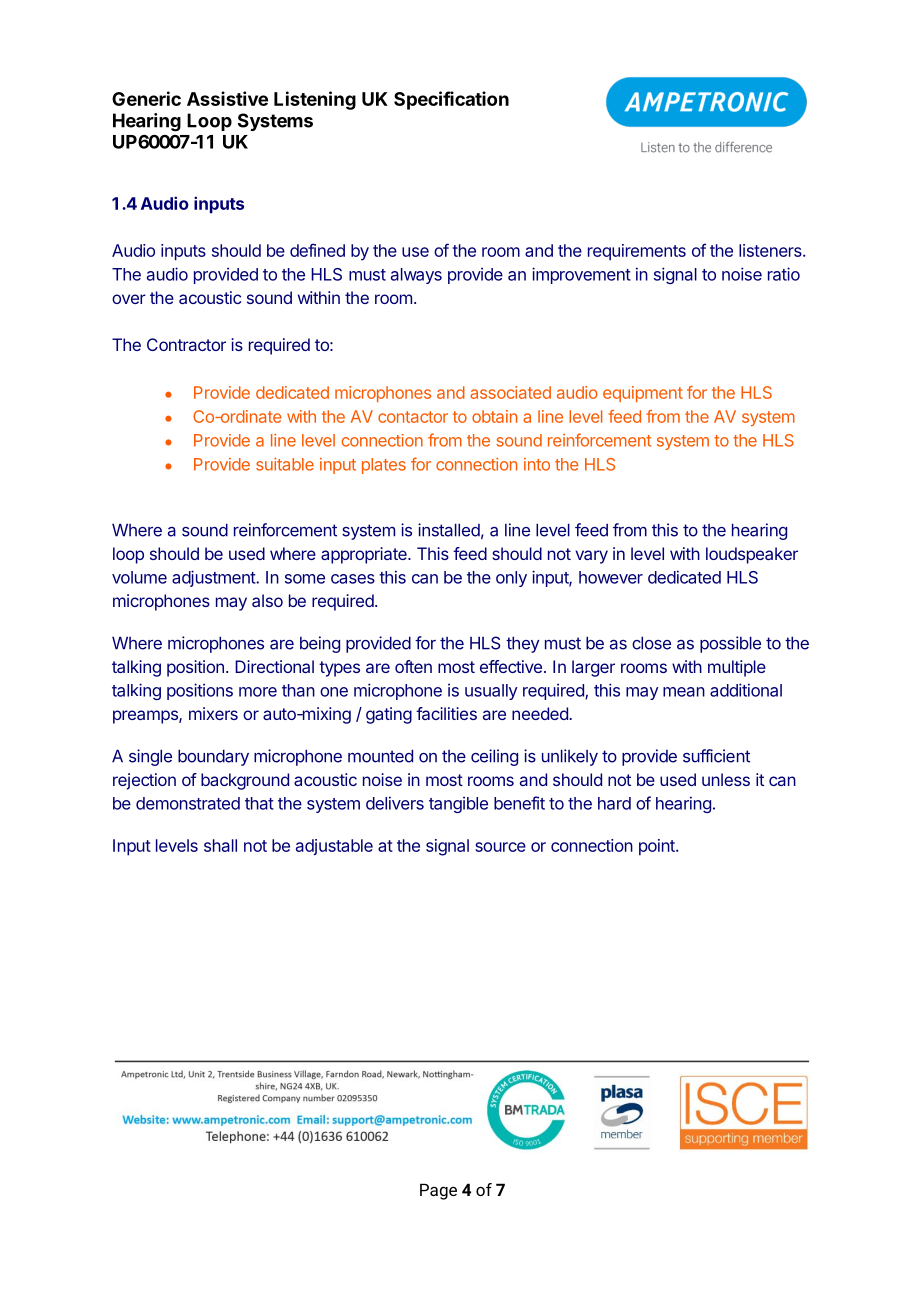 The image size is (924, 1308). Describe the element at coordinates (438, 1191) in the page. I see `Page` at that location.
